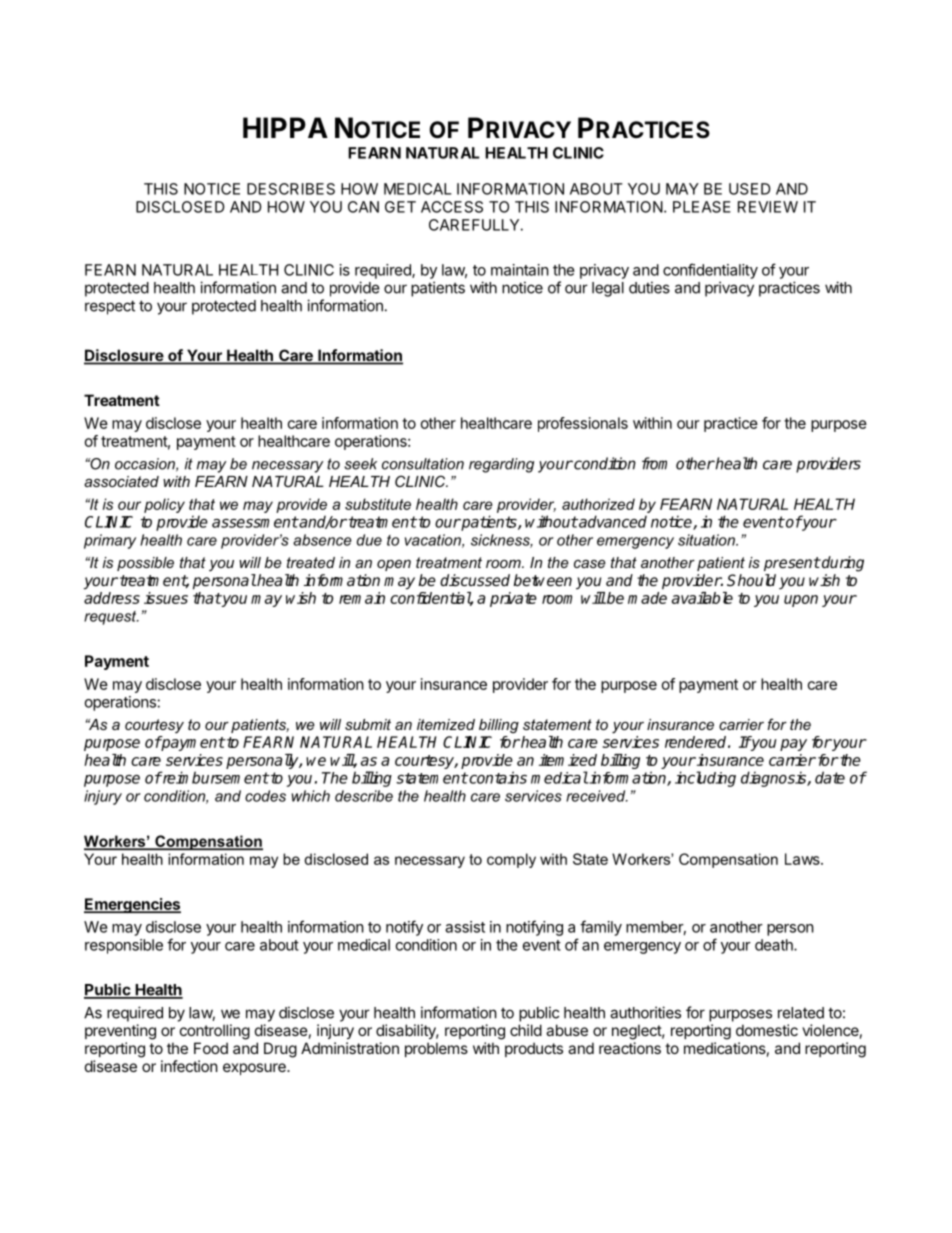  I want to click on codes, so click(265, 796).
